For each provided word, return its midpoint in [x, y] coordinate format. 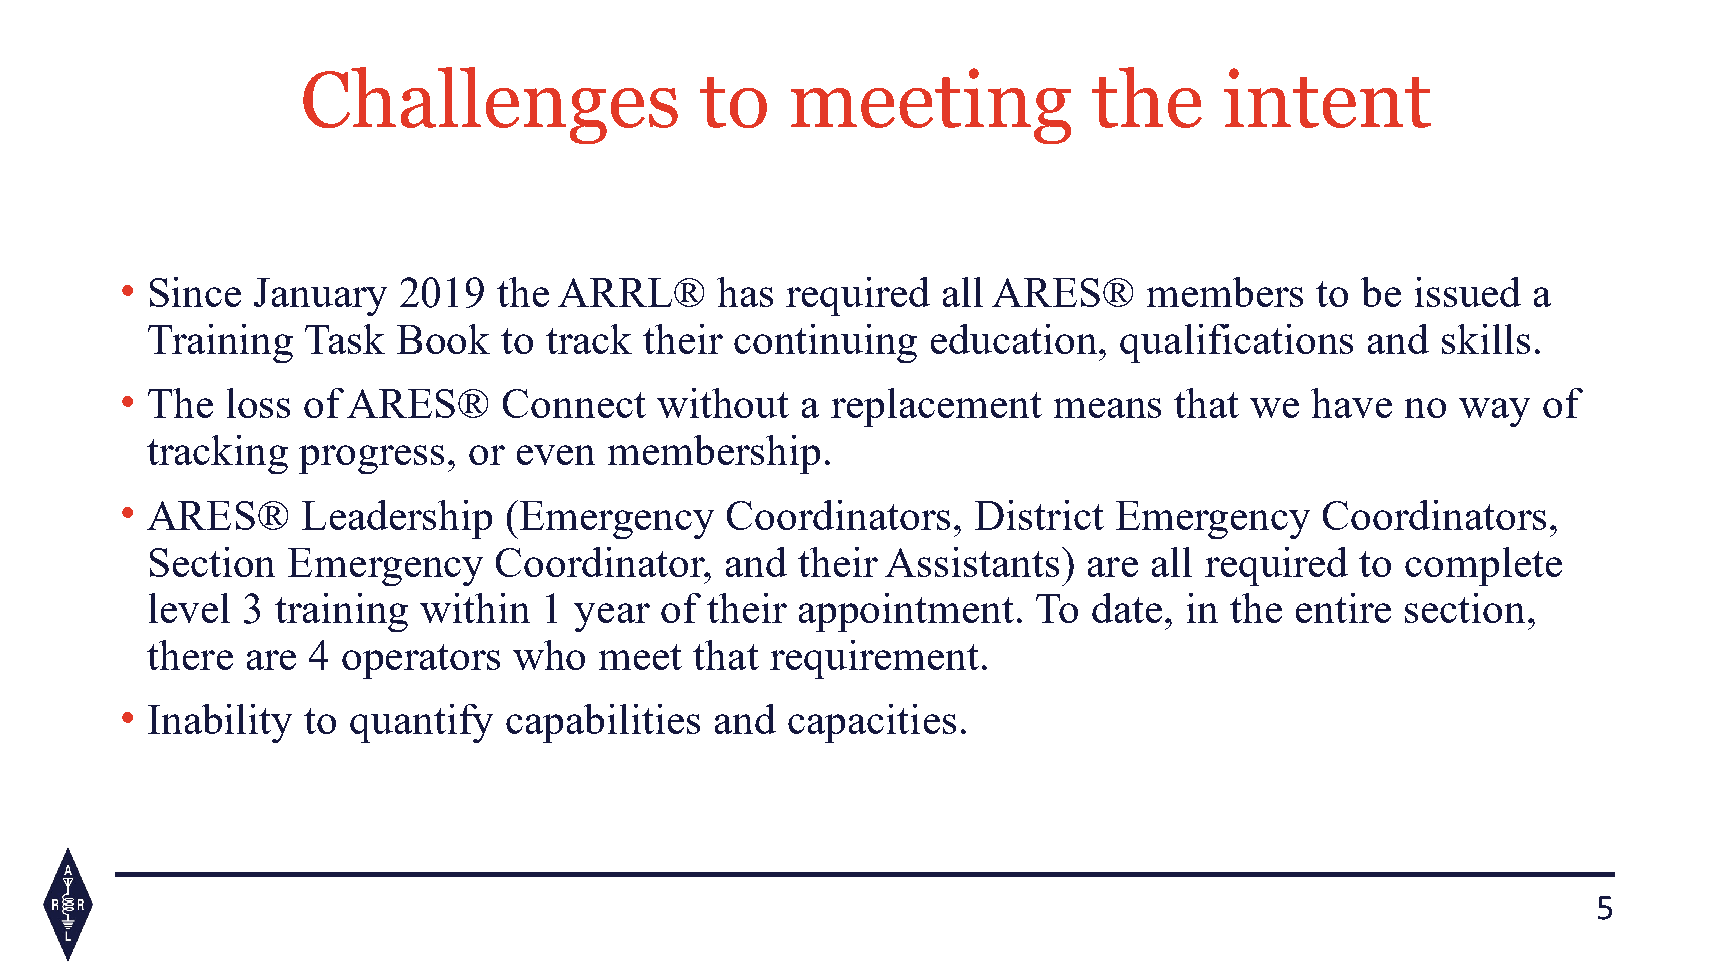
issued [1468, 292]
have [1351, 403]
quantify [421, 723]
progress [371, 459]
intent [1327, 98]
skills [1486, 339]
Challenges [490, 105]
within [475, 608]
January [320, 297]
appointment [906, 612]
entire [1343, 608]
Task [345, 339]
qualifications [1236, 343]
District [1039, 515]
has [745, 292]
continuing [825, 343]
